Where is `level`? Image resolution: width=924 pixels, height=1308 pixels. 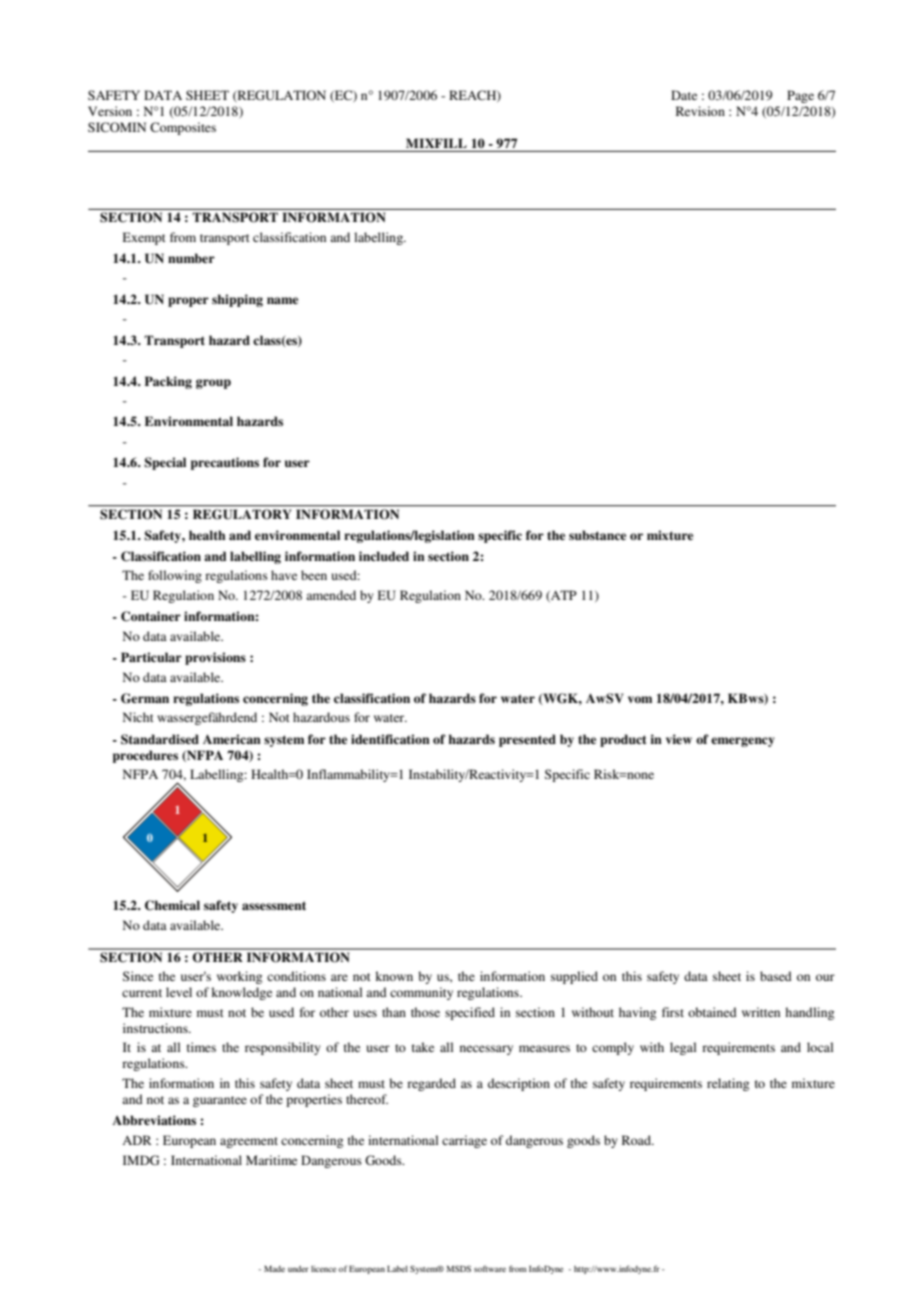 level is located at coordinates (179, 992).
